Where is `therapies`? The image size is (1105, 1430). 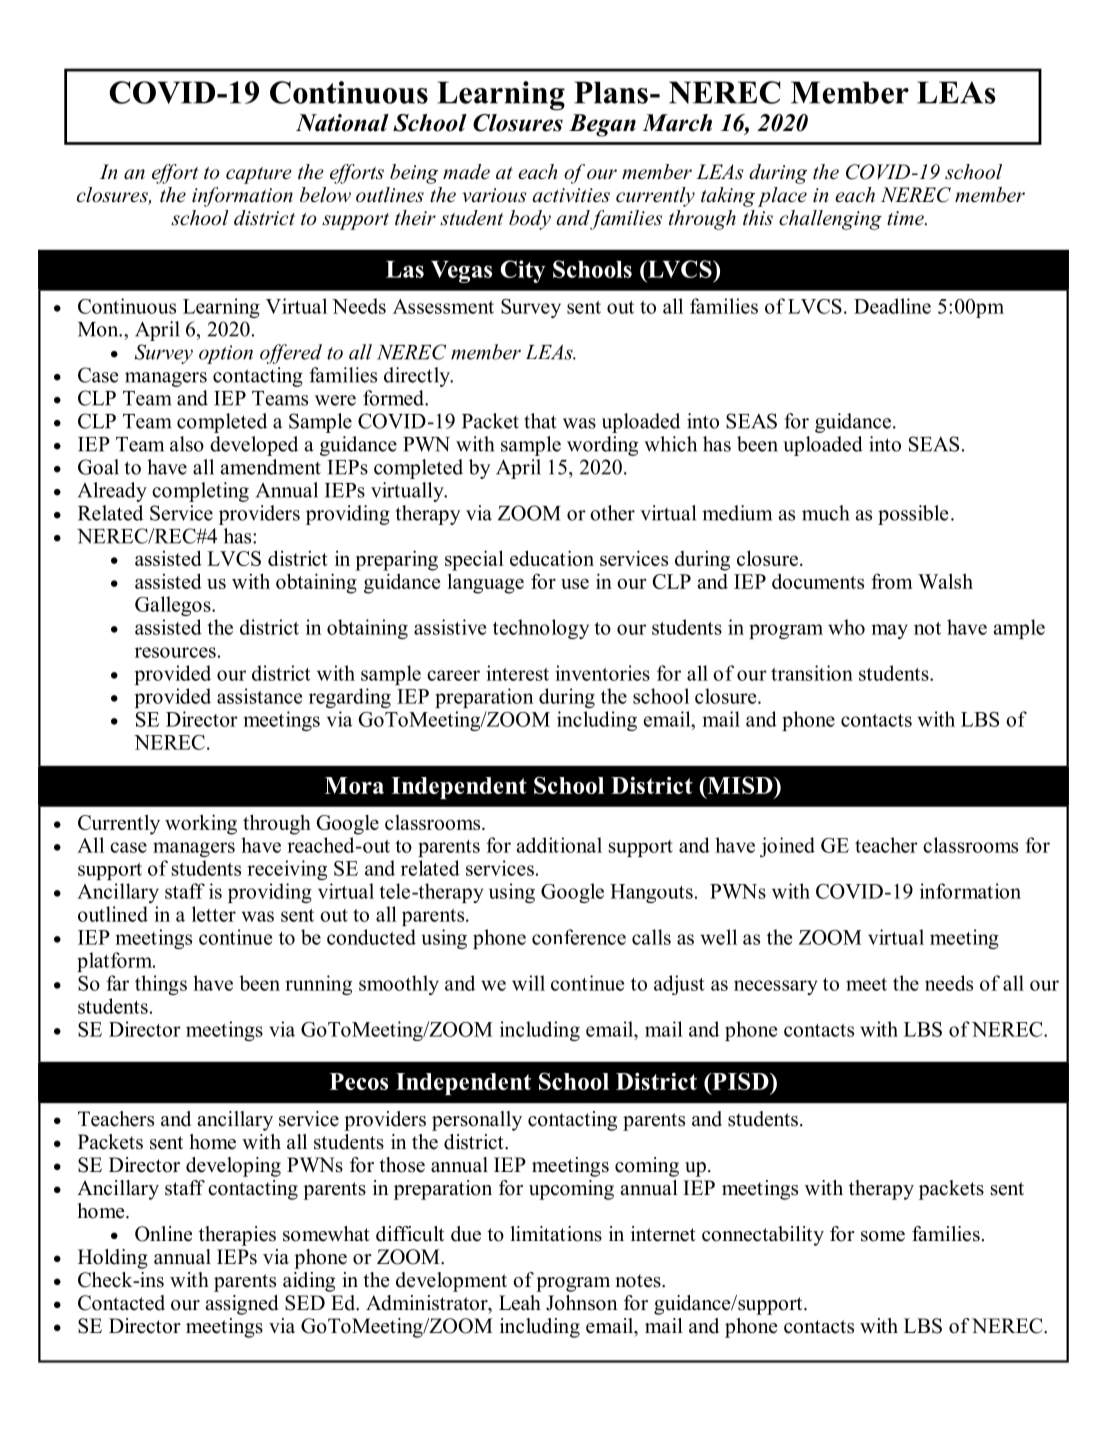 therapies is located at coordinates (237, 1236).
